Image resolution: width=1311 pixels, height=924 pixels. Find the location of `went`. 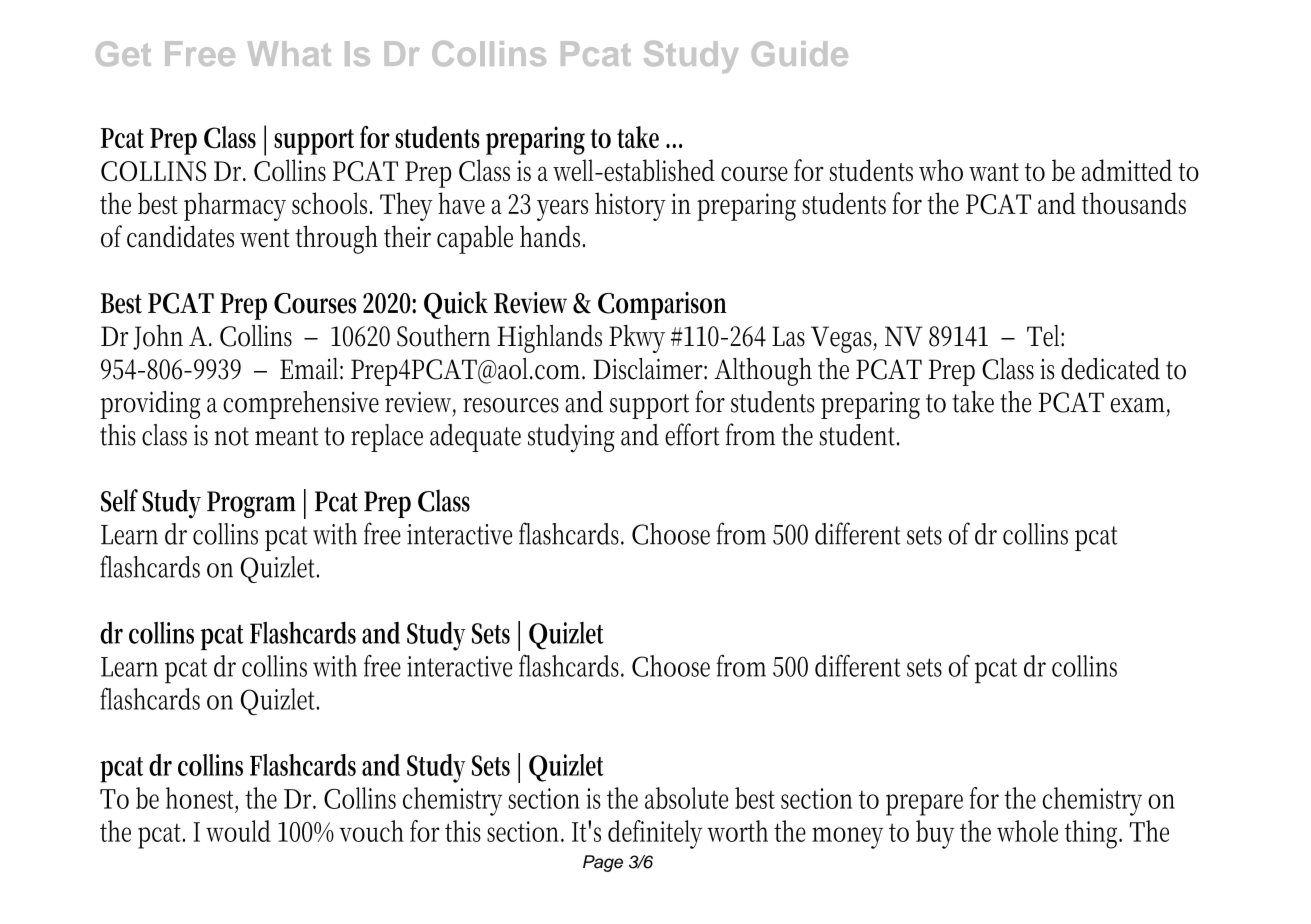

went is located at coordinates (265, 238).
